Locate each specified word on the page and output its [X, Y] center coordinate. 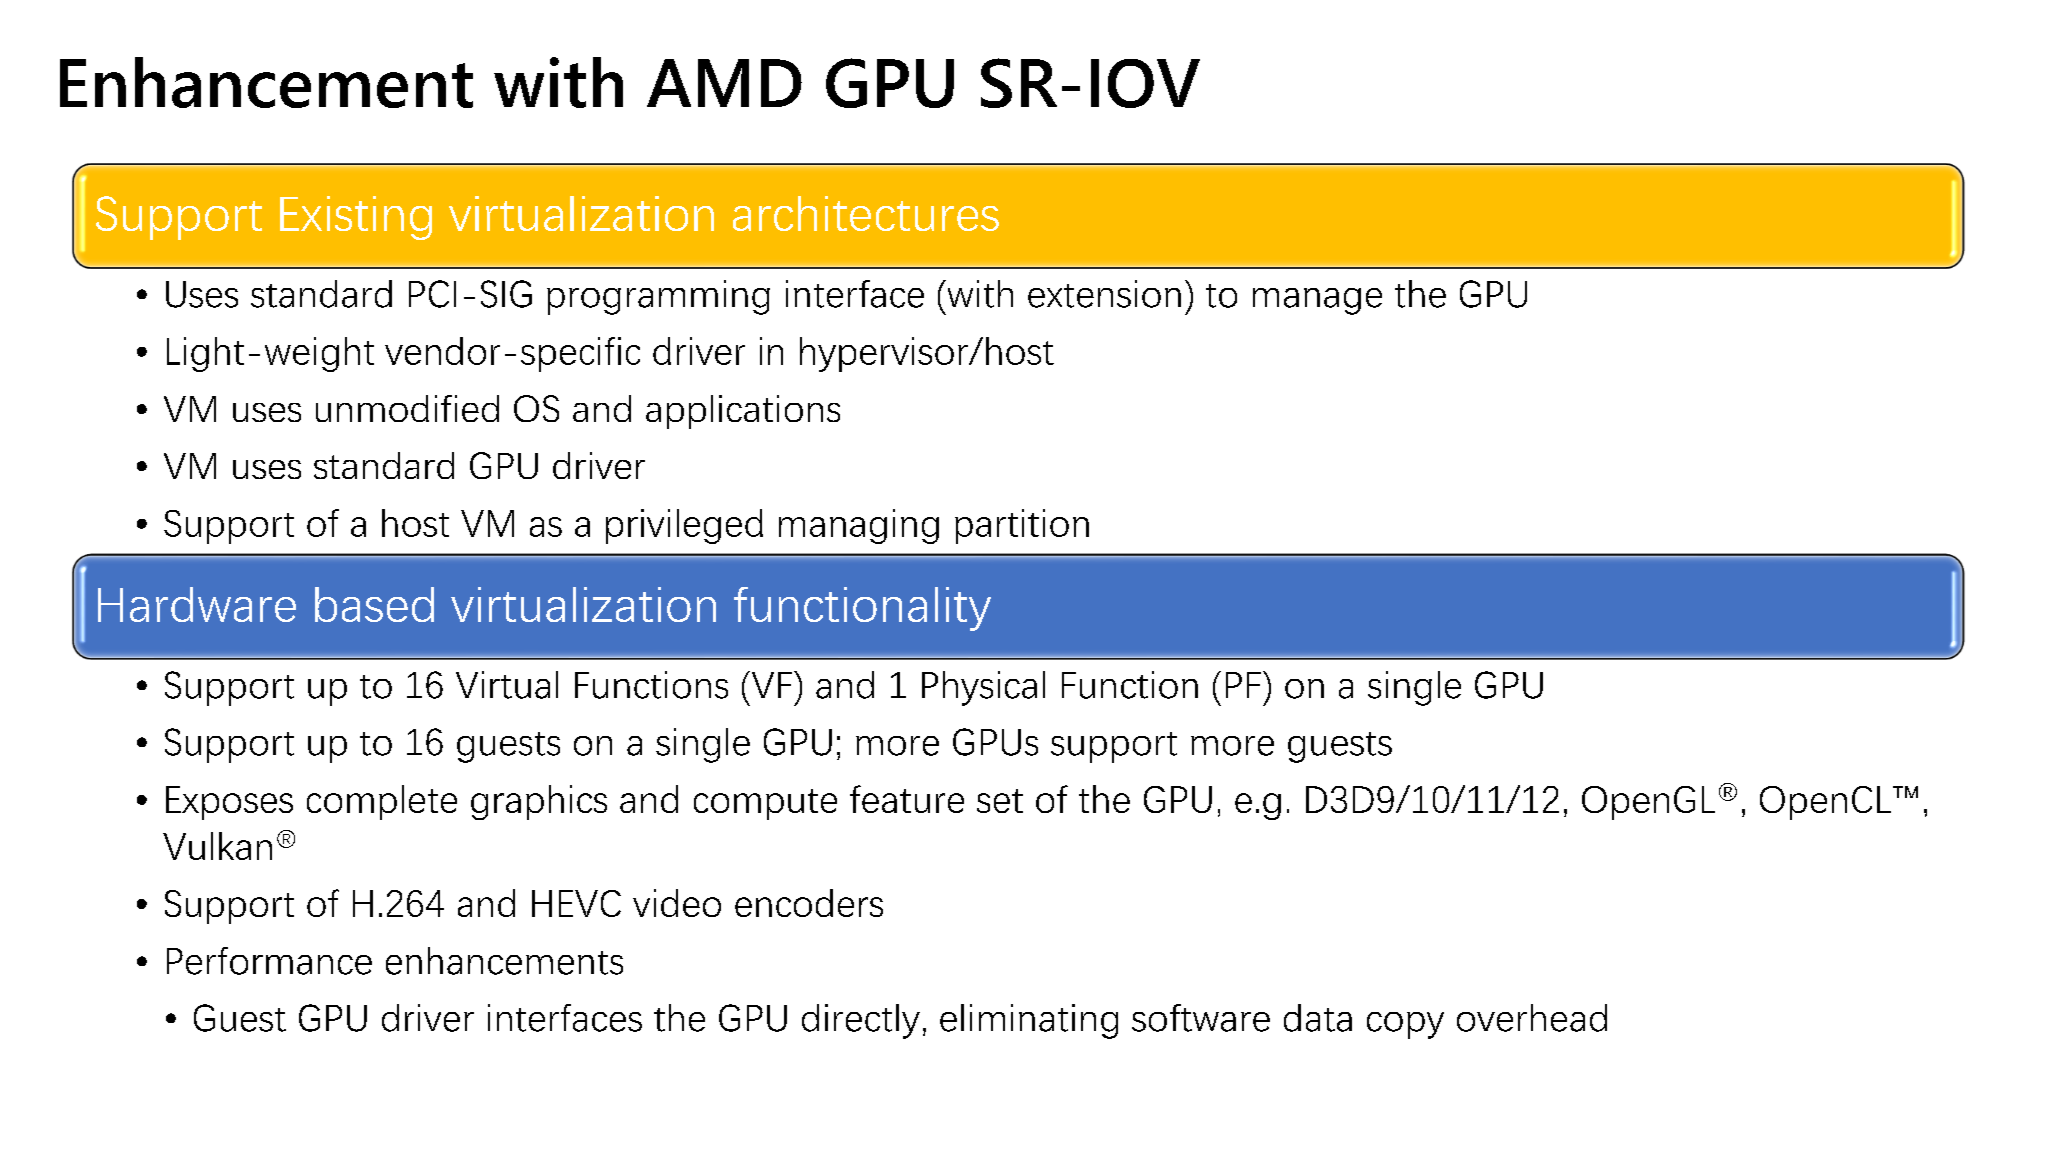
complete [382, 802]
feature [907, 799]
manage [1317, 301]
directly [861, 1021]
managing [859, 526]
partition [1022, 526]
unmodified [407, 408]
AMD [724, 83]
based [374, 604]
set [1000, 801]
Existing [356, 218]
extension [1104, 294]
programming [658, 297]
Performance [269, 961]
